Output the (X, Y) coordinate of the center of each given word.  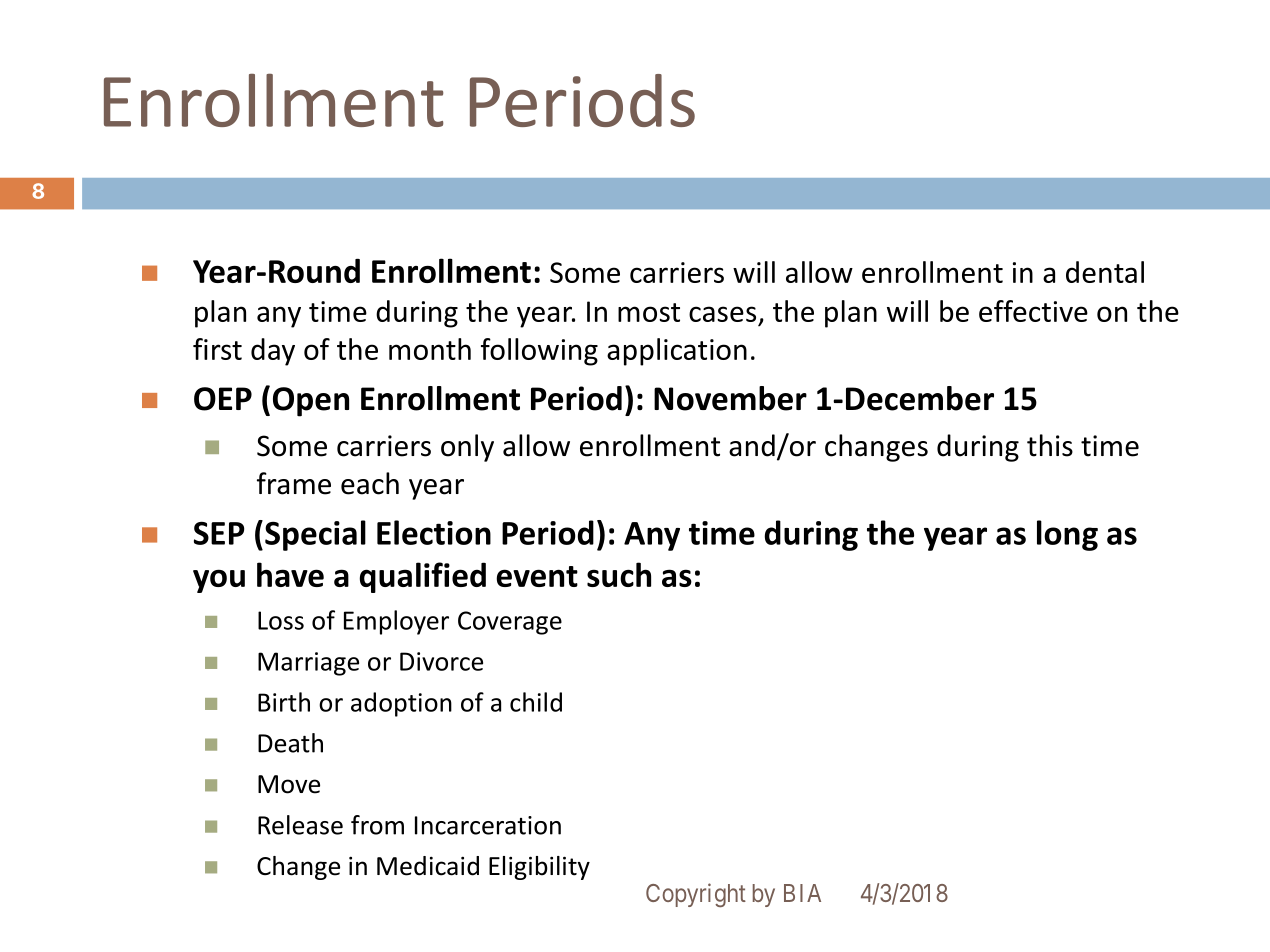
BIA (802, 893)
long (1067, 535)
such (619, 574)
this (1050, 445)
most (649, 312)
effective (1033, 311)
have (290, 574)
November (730, 398)
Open (311, 402)
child (536, 702)
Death (290, 743)
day (273, 352)
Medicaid (428, 866)
